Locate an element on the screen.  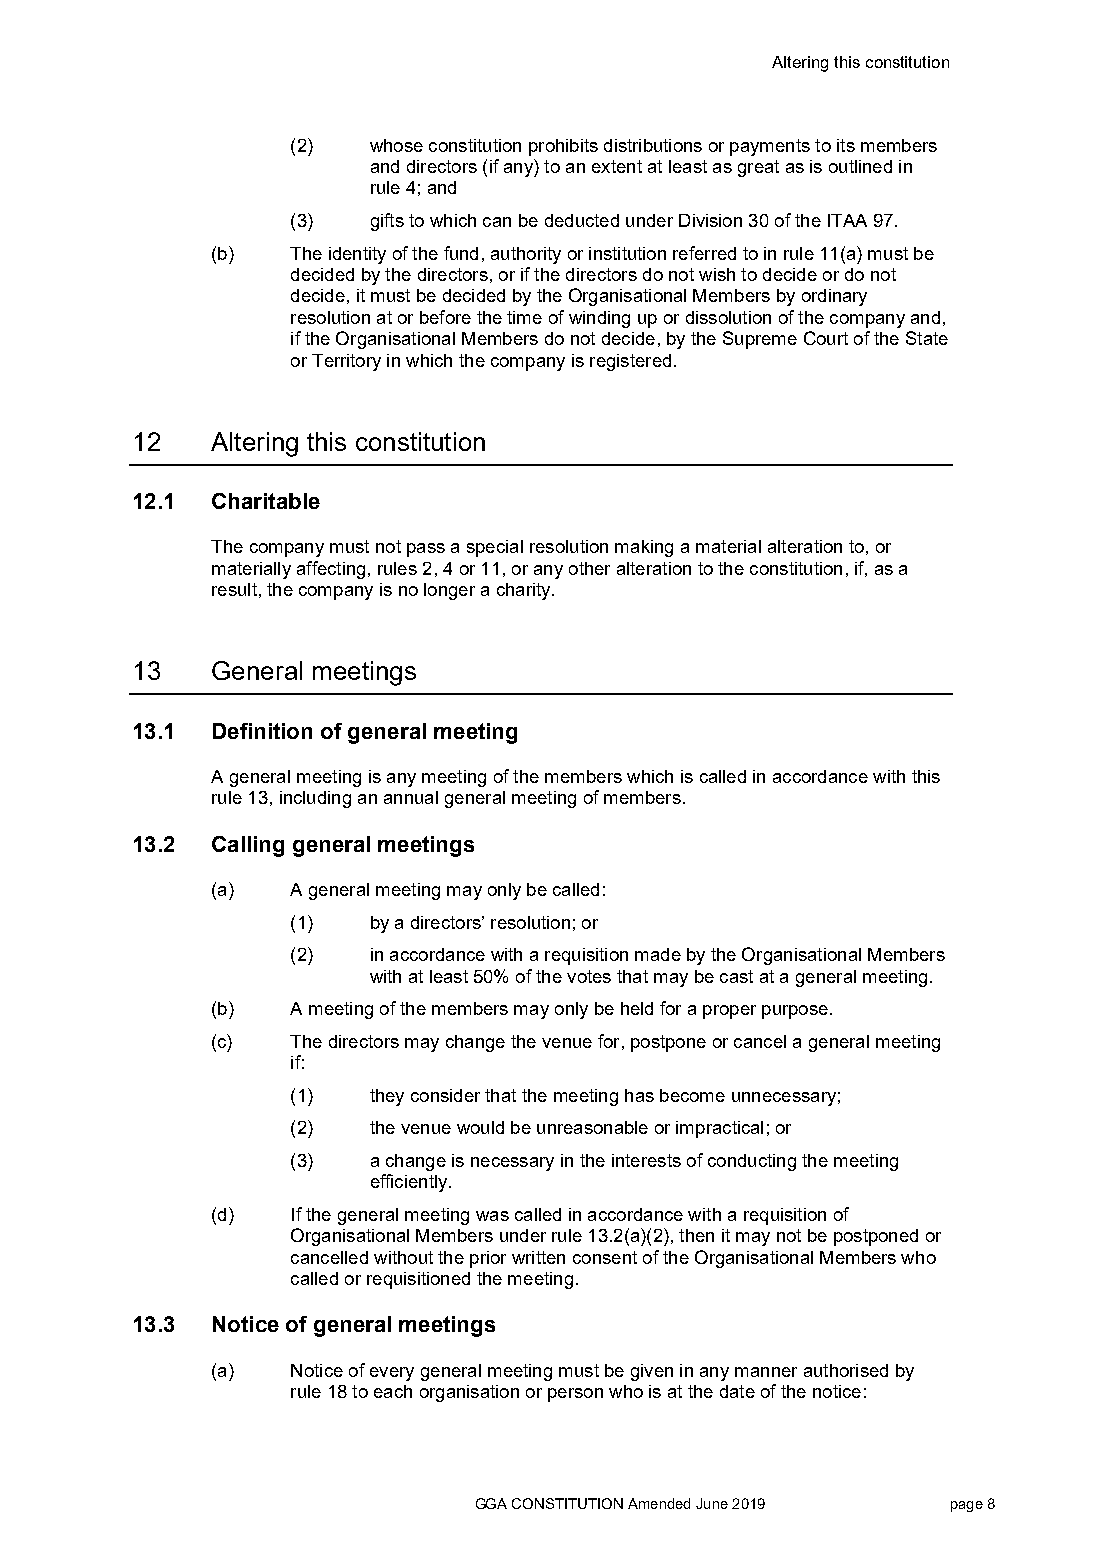
Amended is located at coordinates (659, 1503).
